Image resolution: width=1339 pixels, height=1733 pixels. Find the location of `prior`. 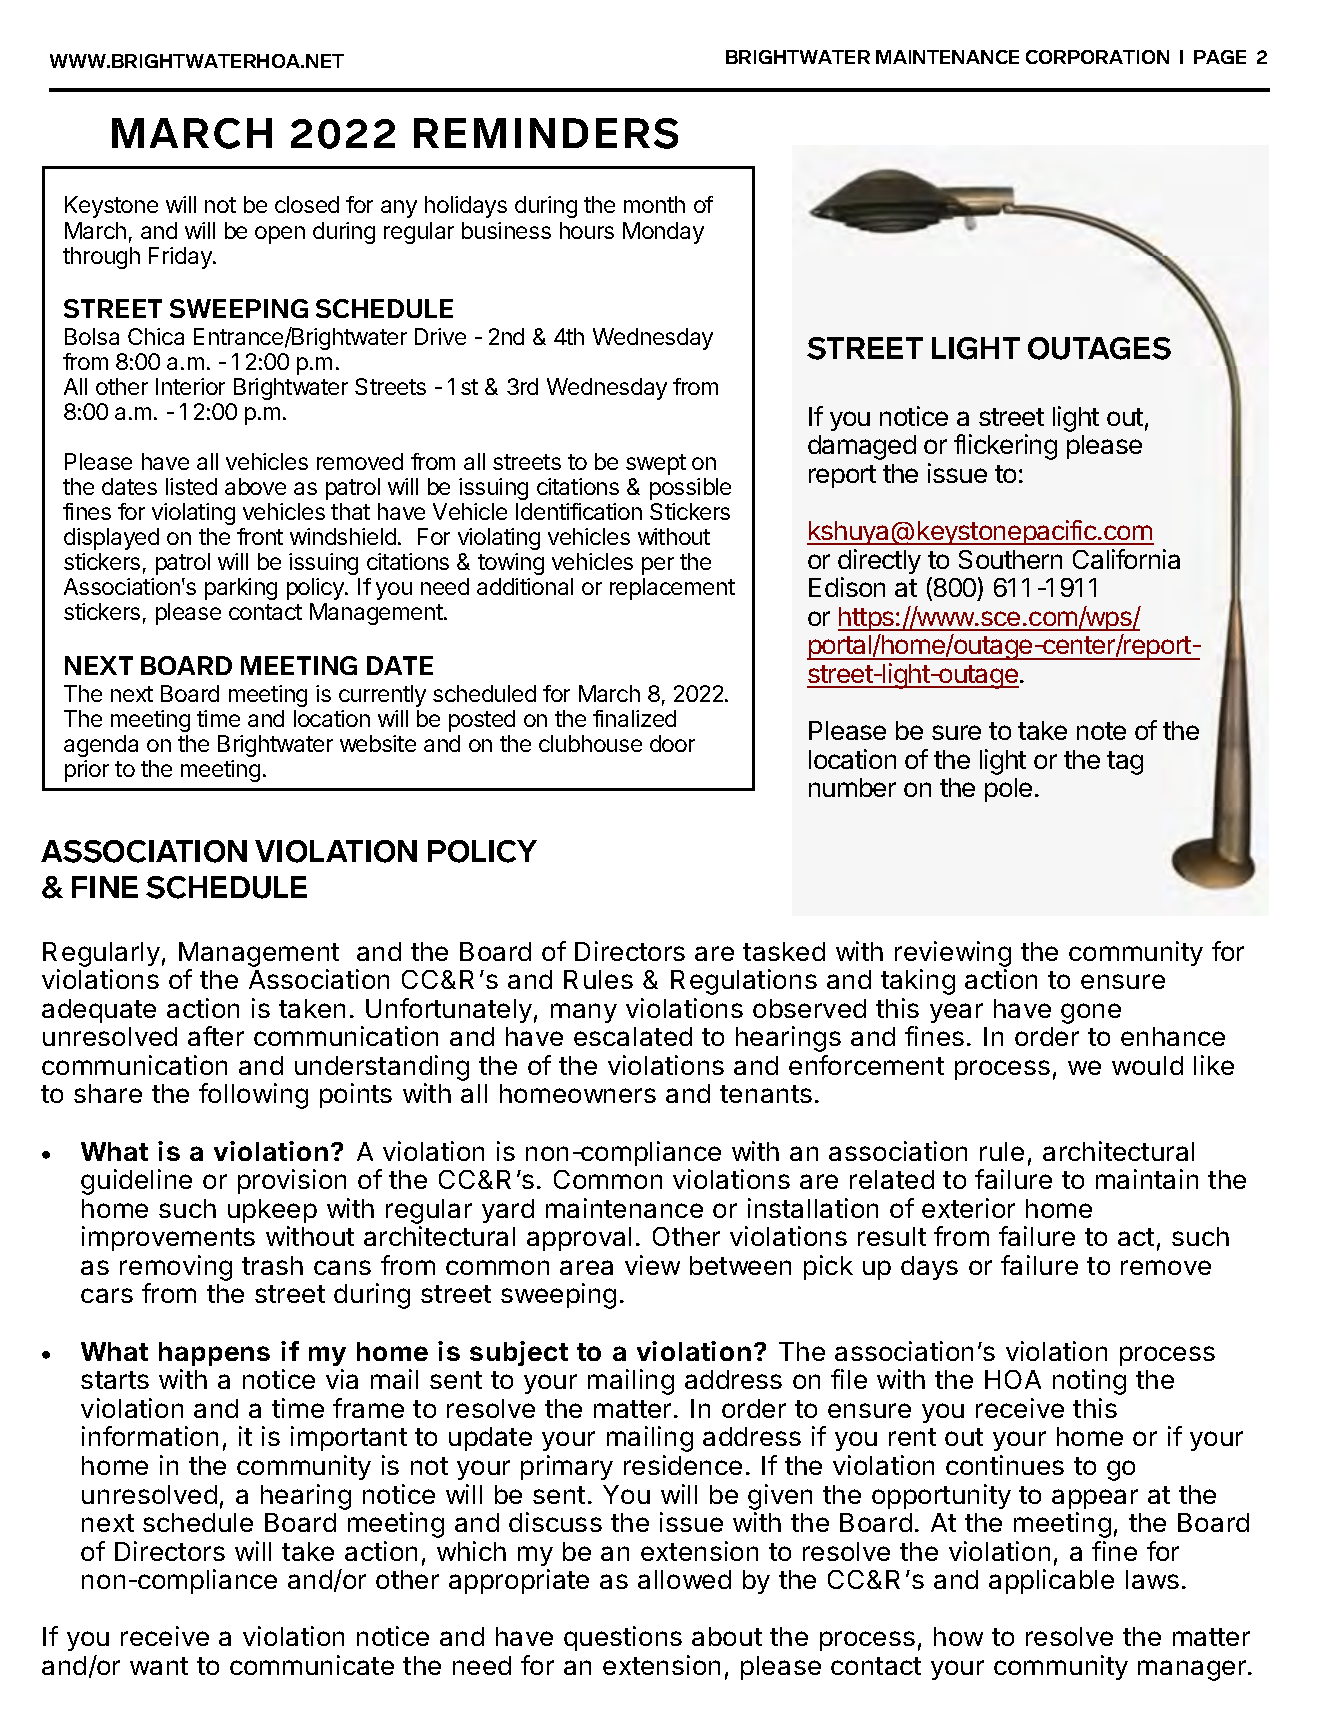

prior is located at coordinates (87, 771).
